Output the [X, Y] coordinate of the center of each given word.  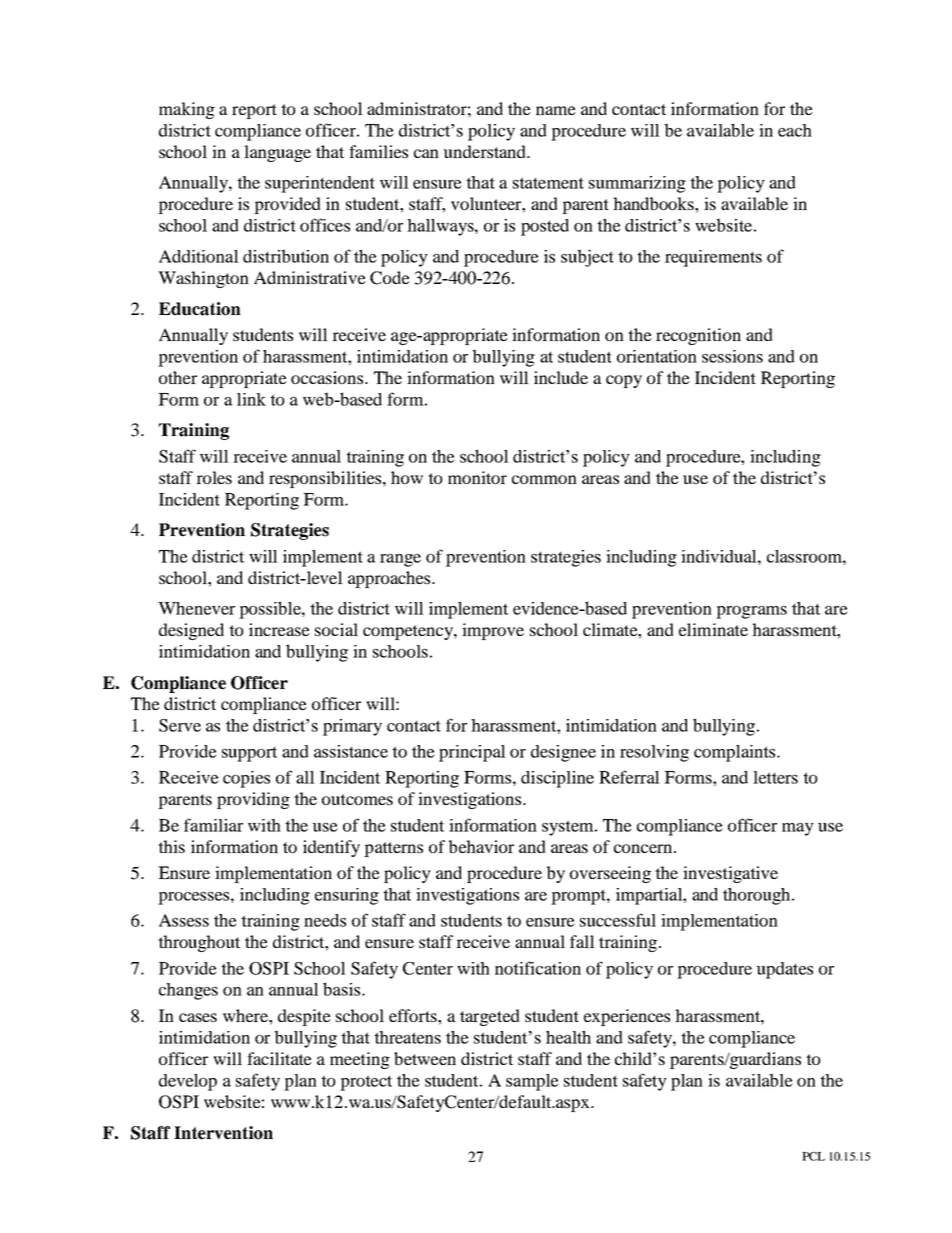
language [277, 153]
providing [253, 800]
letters [775, 777]
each [795, 130]
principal [472, 753]
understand [485, 151]
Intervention [223, 1133]
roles [214, 477]
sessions [732, 356]
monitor [477, 477]
